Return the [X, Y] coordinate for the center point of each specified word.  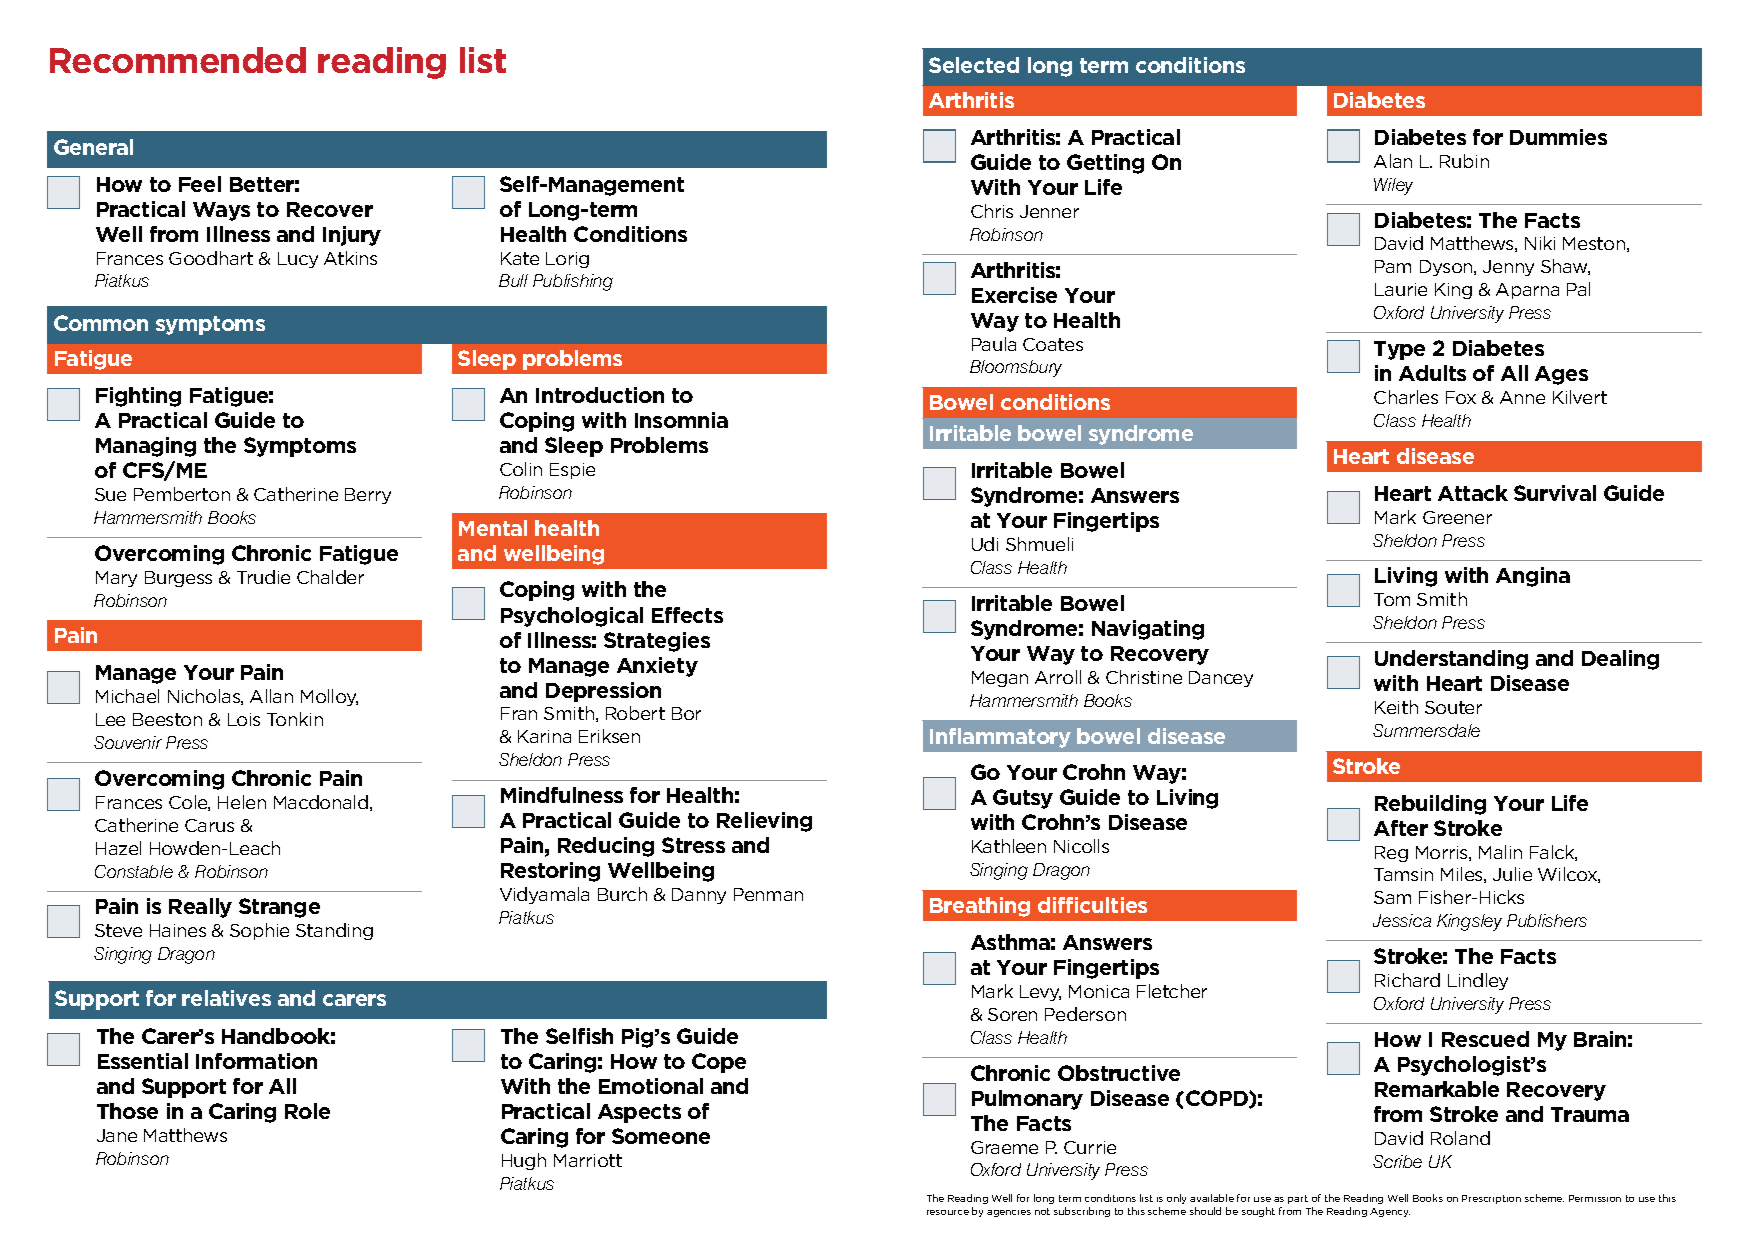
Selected [974, 65]
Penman [768, 894]
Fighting [138, 397]
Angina [1533, 577]
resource [948, 1212]
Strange [279, 908]
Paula [994, 344]
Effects [687, 615]
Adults [1432, 373]
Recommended [178, 60]
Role [307, 1111]
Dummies [1558, 137]
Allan [271, 696]
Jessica [1402, 920]
